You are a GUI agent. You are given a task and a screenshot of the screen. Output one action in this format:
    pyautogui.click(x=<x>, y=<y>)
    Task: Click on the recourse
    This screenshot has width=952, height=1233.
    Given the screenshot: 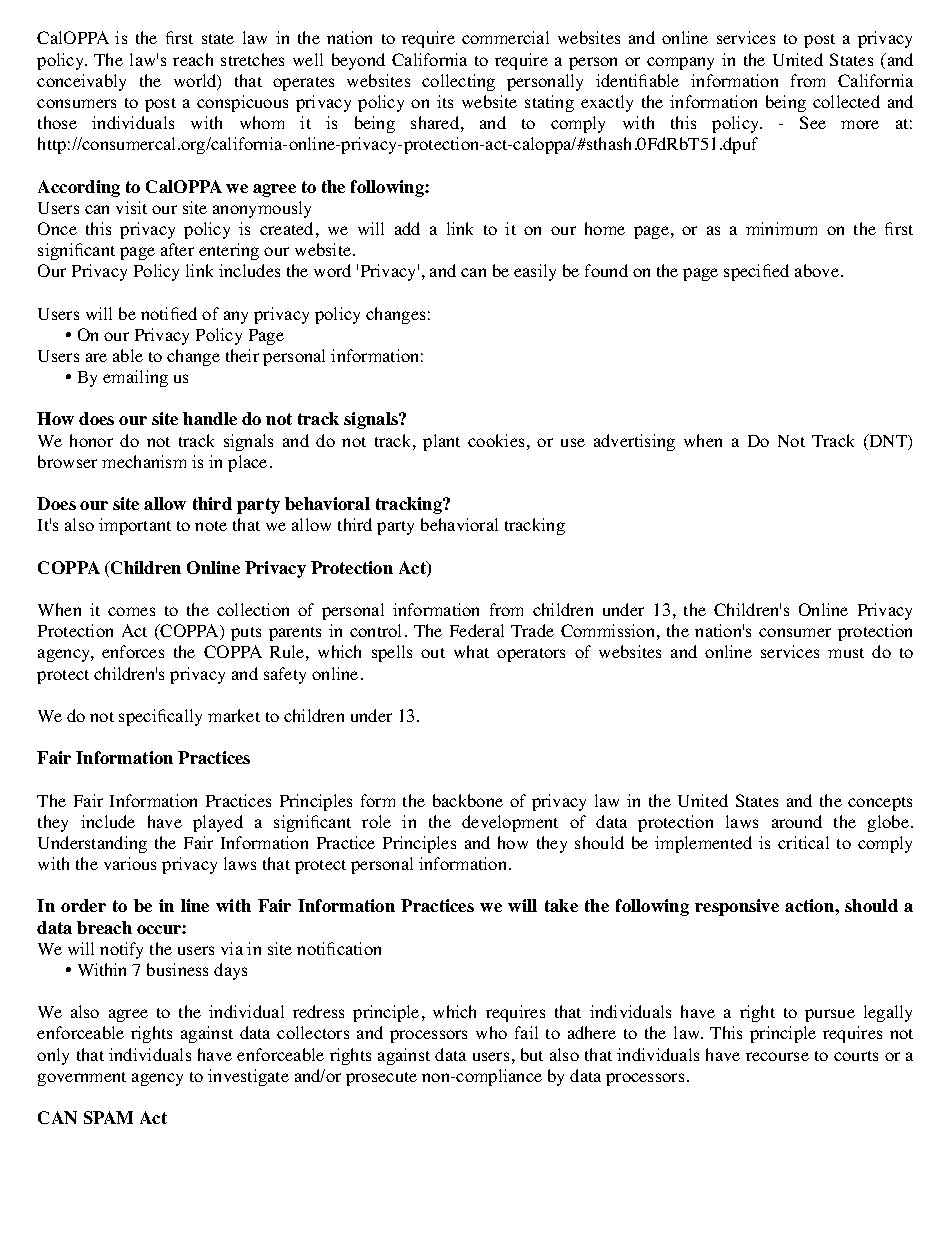 What is the action you would take?
    pyautogui.click(x=777, y=1056)
